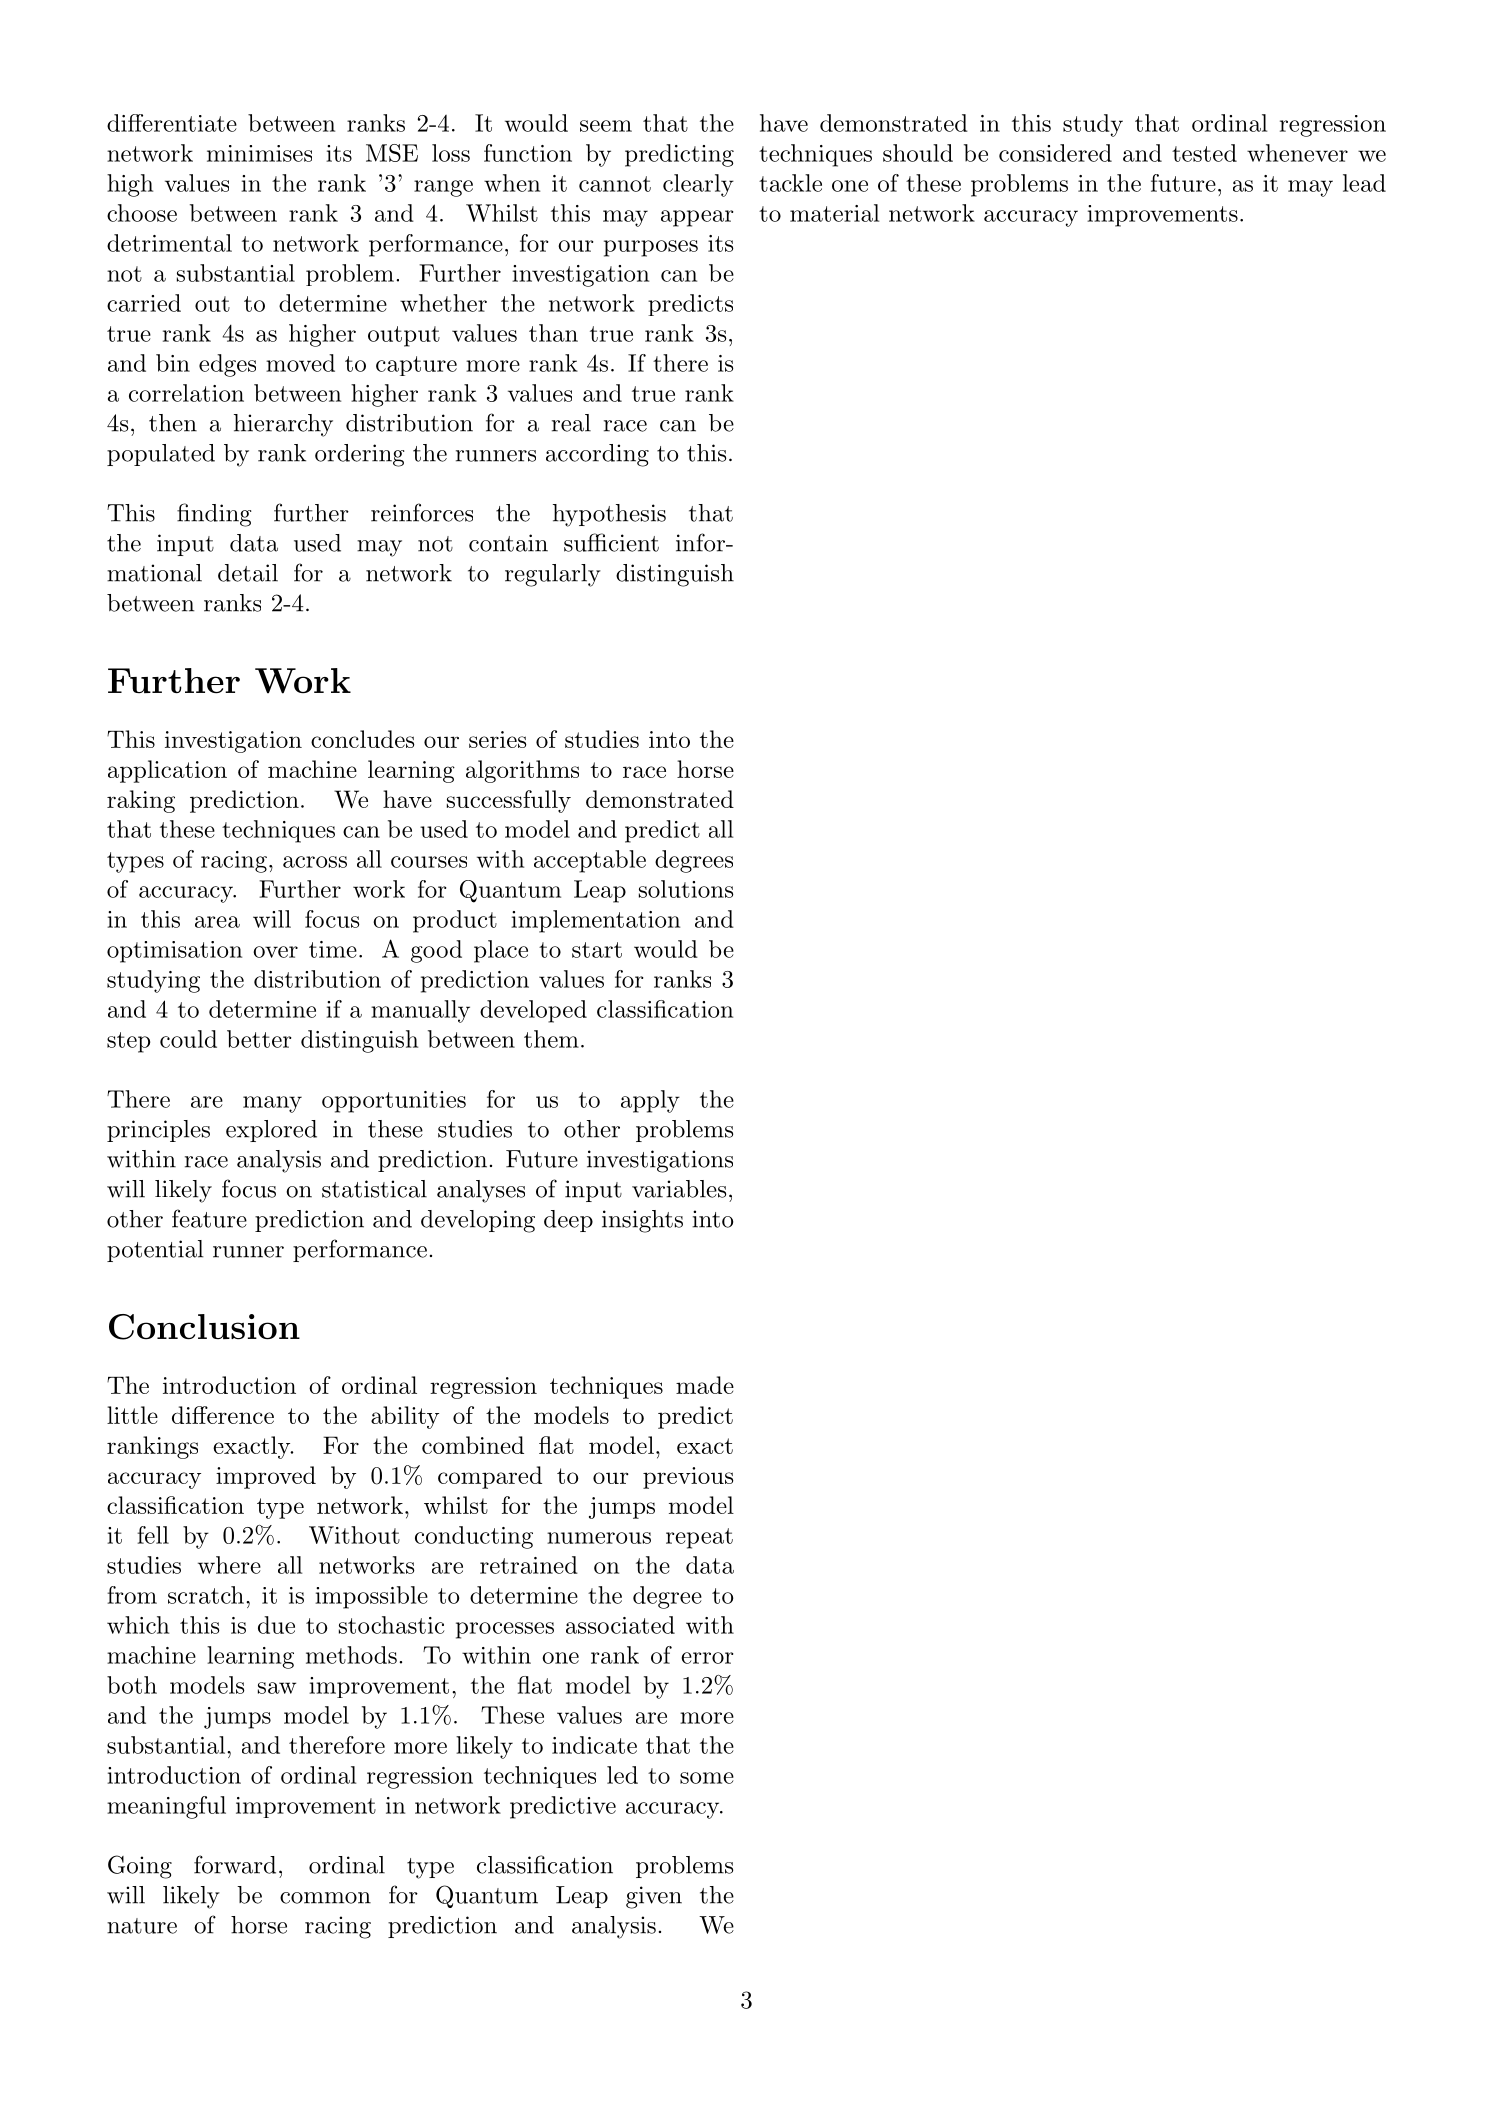  Describe the element at coordinates (235, 1864) in the screenshot. I see `forward` at that location.
